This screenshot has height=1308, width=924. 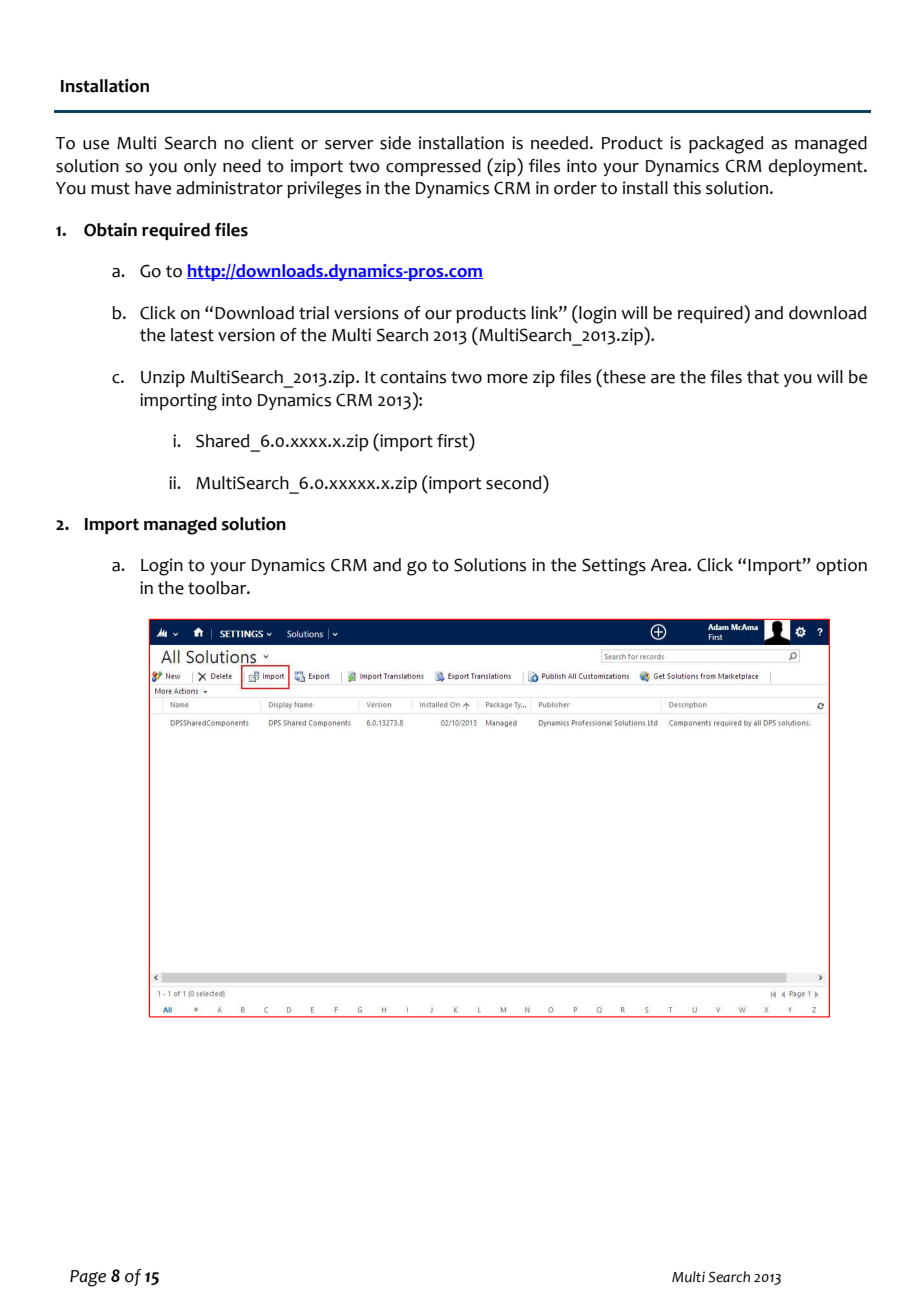 I want to click on Settings, so click(x=614, y=567).
